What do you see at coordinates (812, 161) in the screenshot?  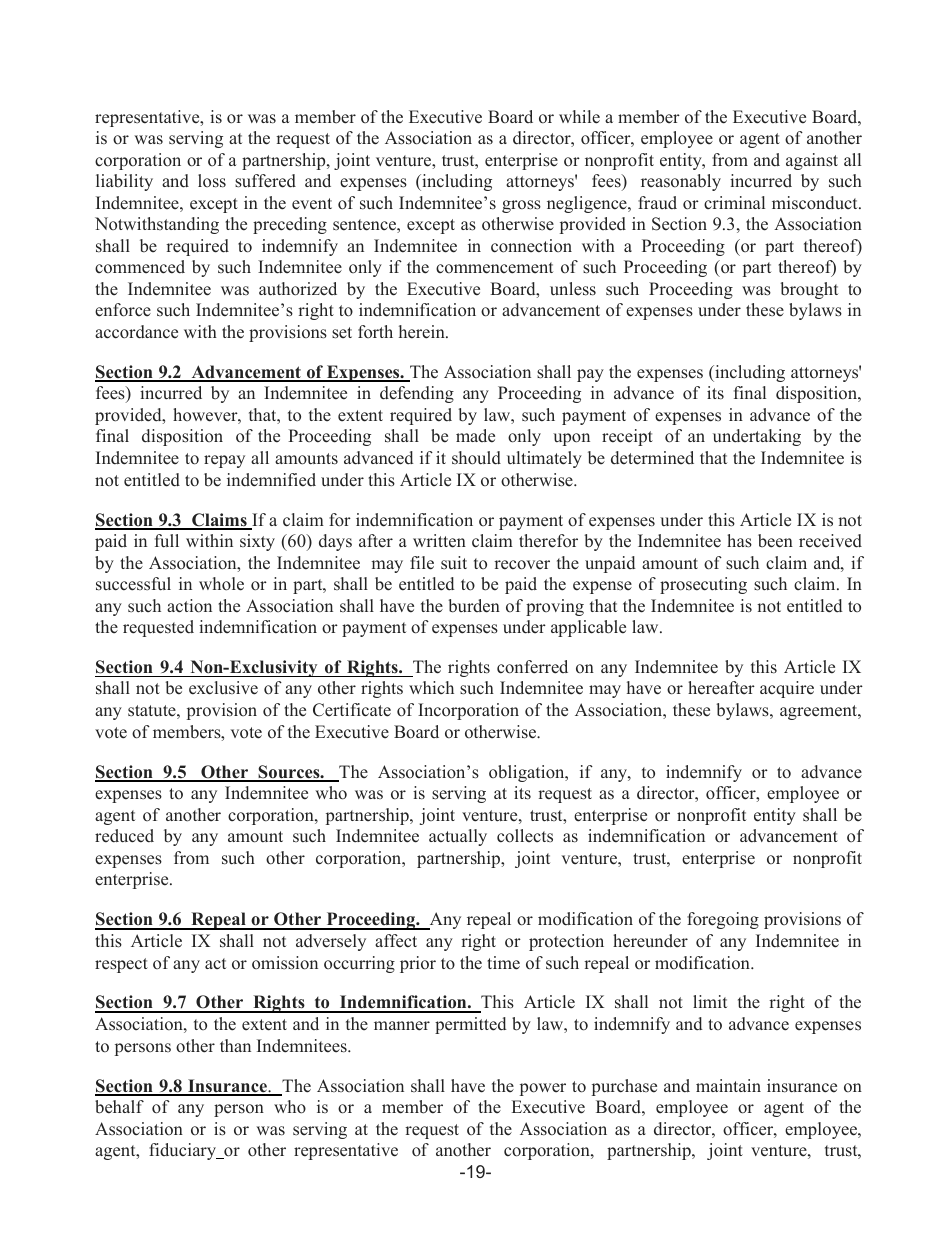 I see `against` at bounding box center [812, 161].
